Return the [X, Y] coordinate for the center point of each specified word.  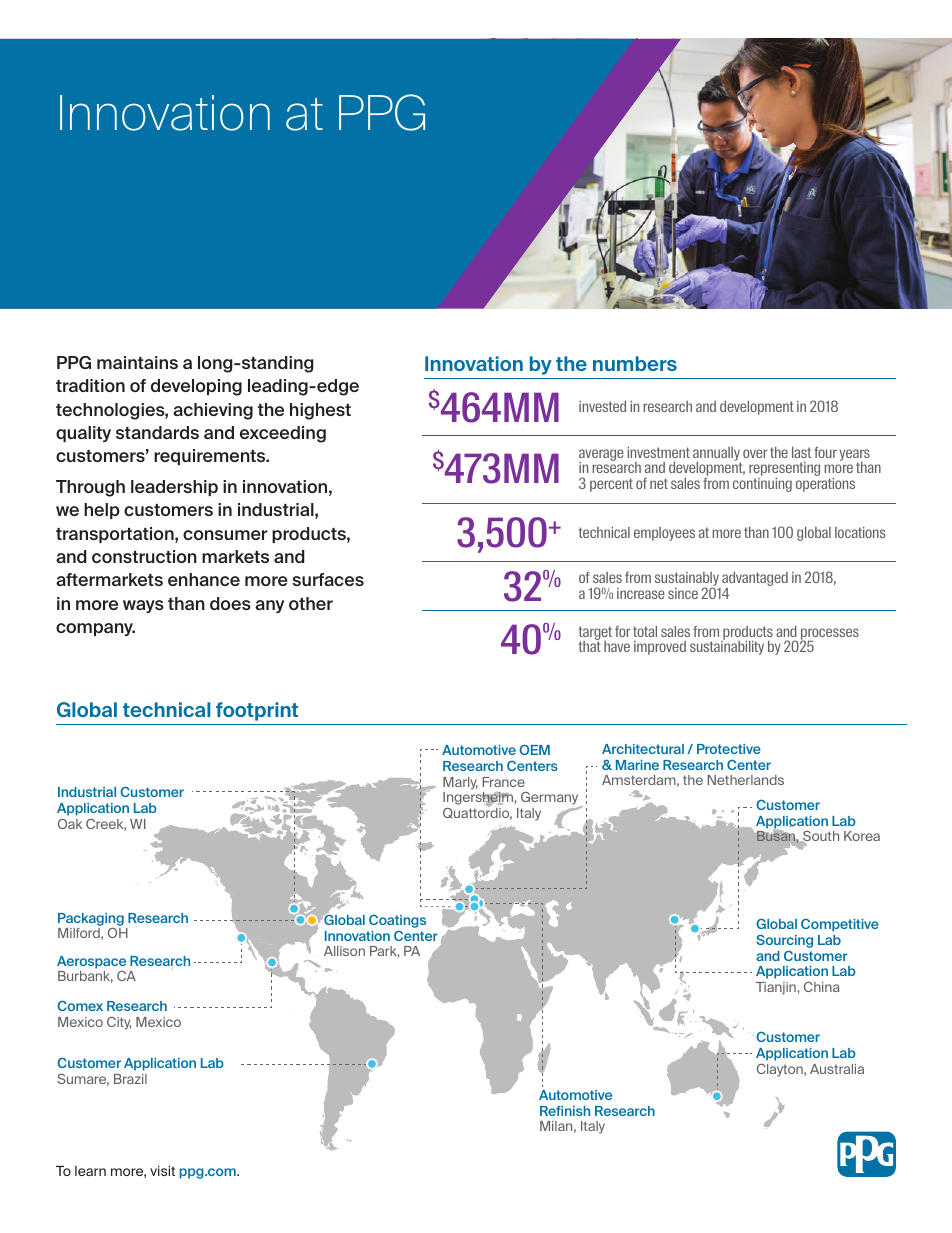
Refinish [565, 1111]
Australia [837, 1069]
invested [602, 406]
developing [196, 387]
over [755, 453]
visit [162, 1171]
